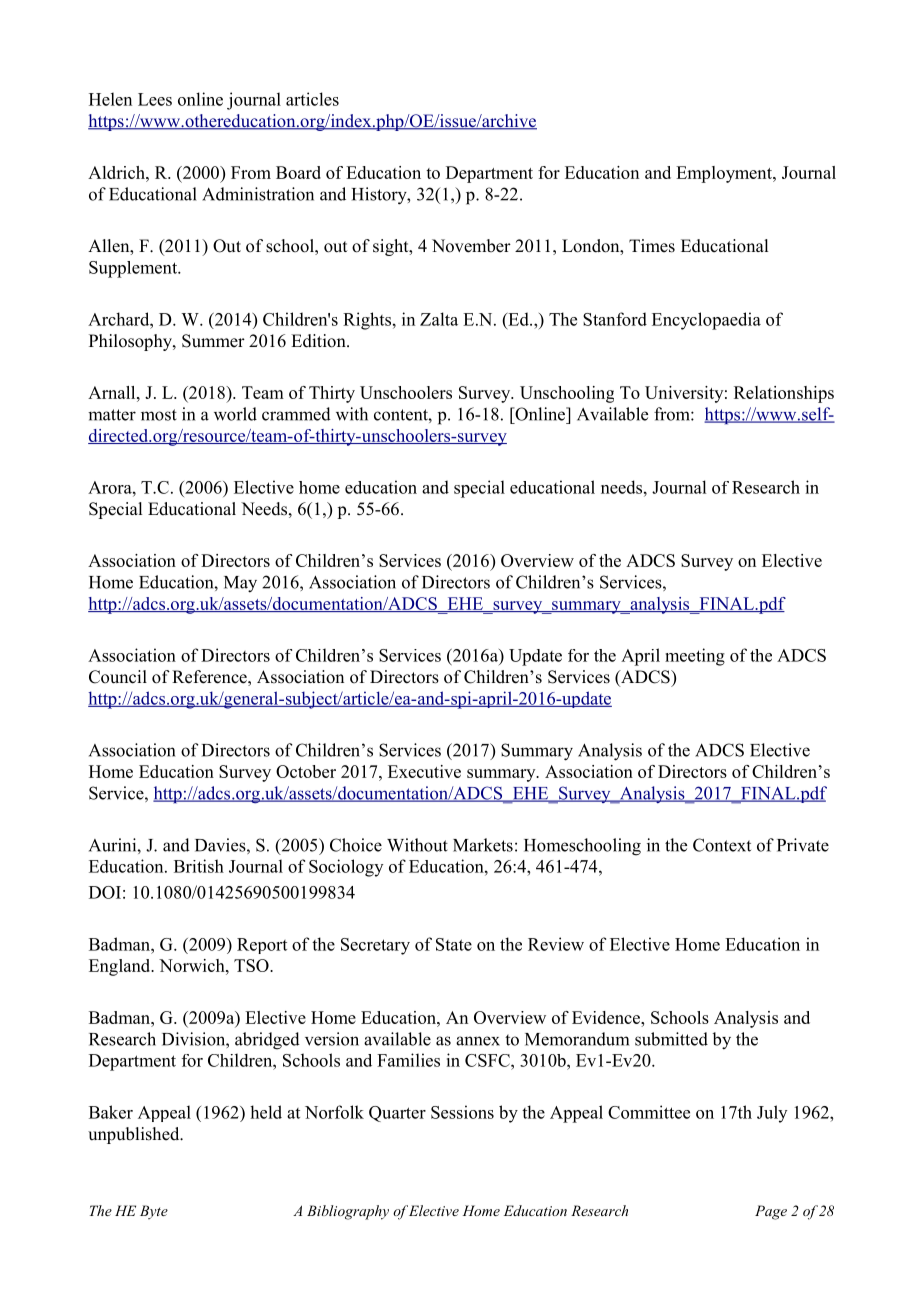 The width and height of the screenshot is (924, 1308). Describe the element at coordinates (155, 99) in the screenshot. I see `Lees` at that location.
